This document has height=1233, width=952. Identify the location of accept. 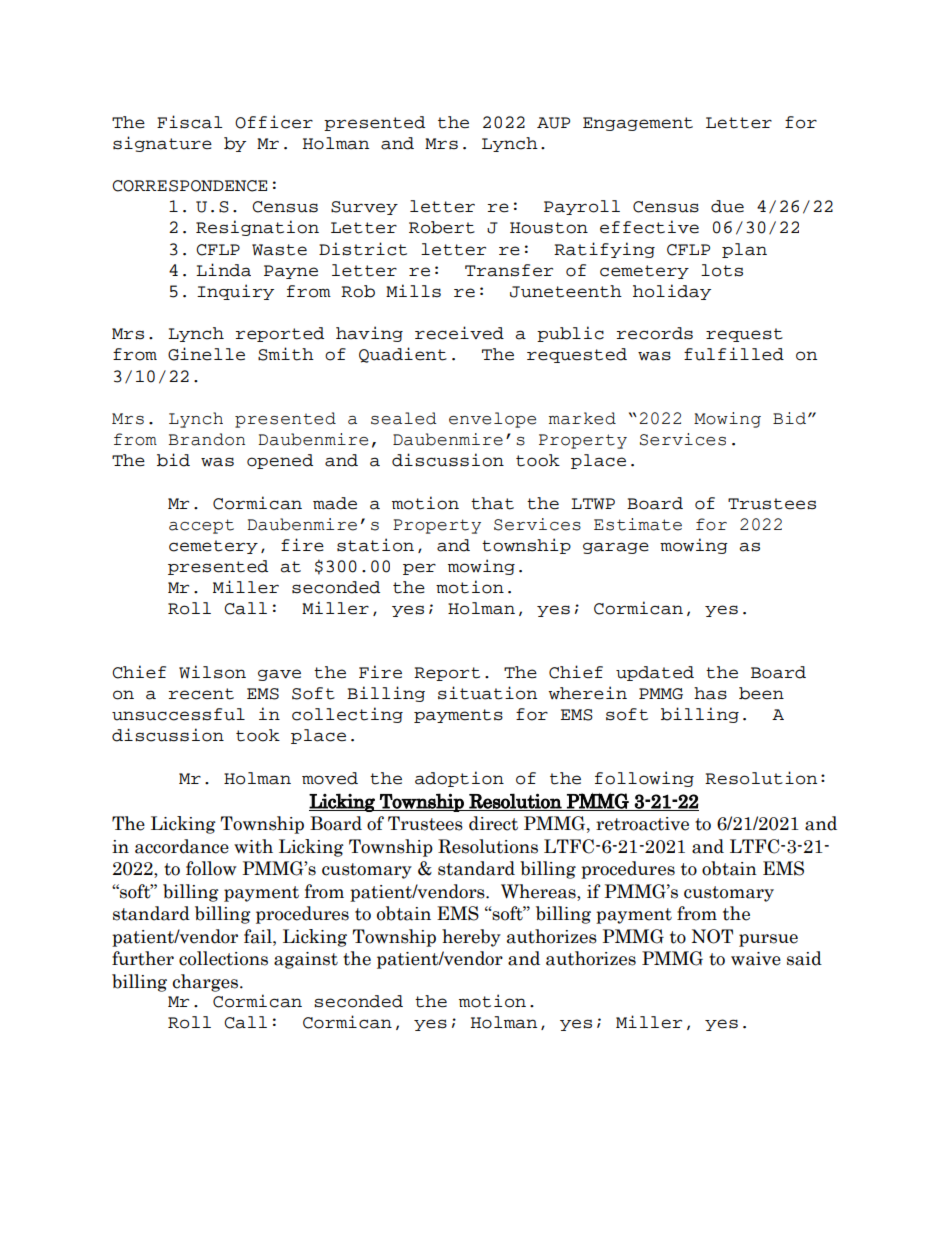
(201, 526).
